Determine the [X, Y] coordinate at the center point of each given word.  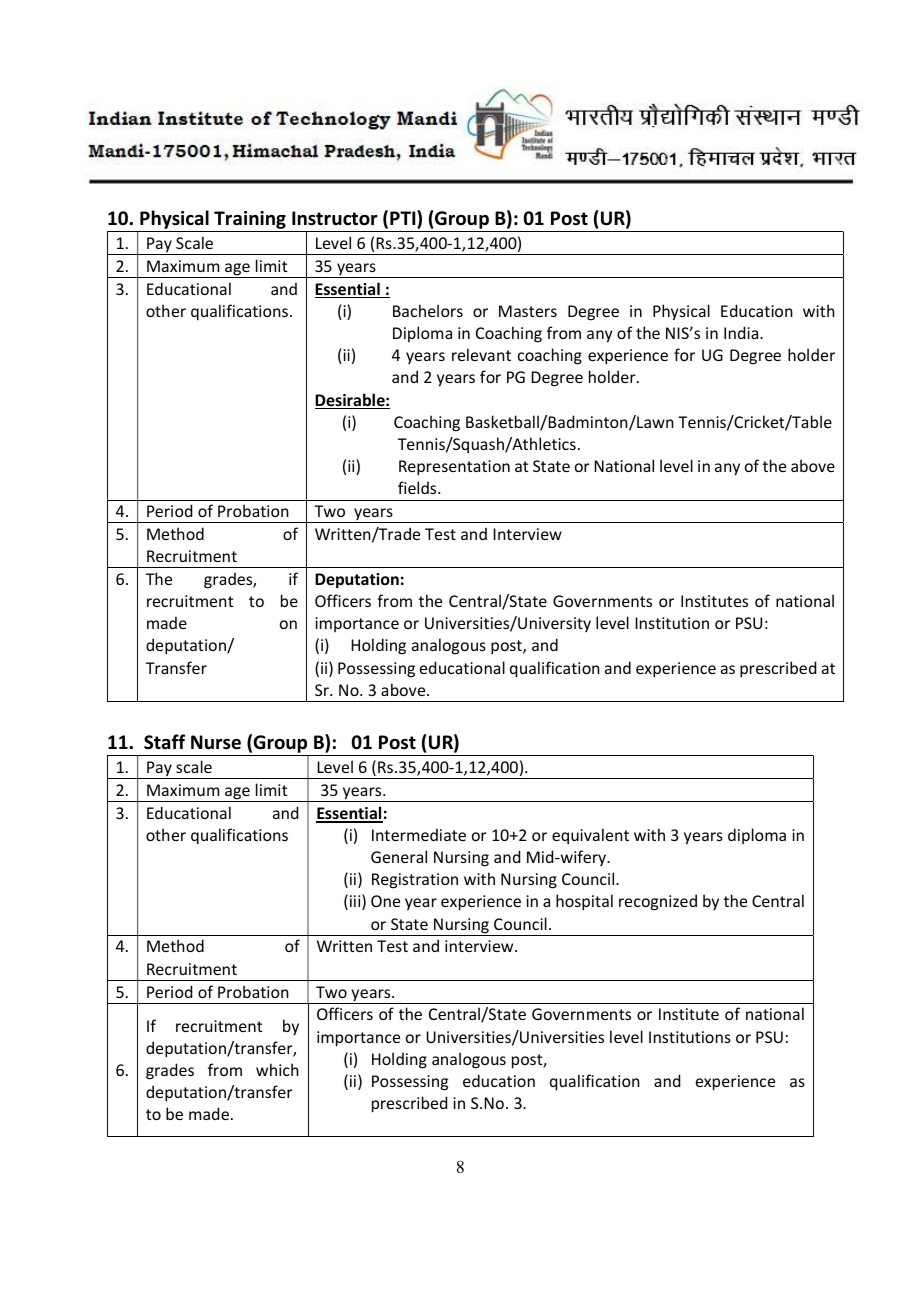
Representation [454, 468]
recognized [658, 902]
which [277, 1069]
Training [250, 221]
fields [418, 487]
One [385, 901]
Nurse [216, 742]
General [399, 856]
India [742, 332]
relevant [481, 354]
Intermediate [419, 834]
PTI [404, 219]
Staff [164, 742]
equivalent [590, 836]
